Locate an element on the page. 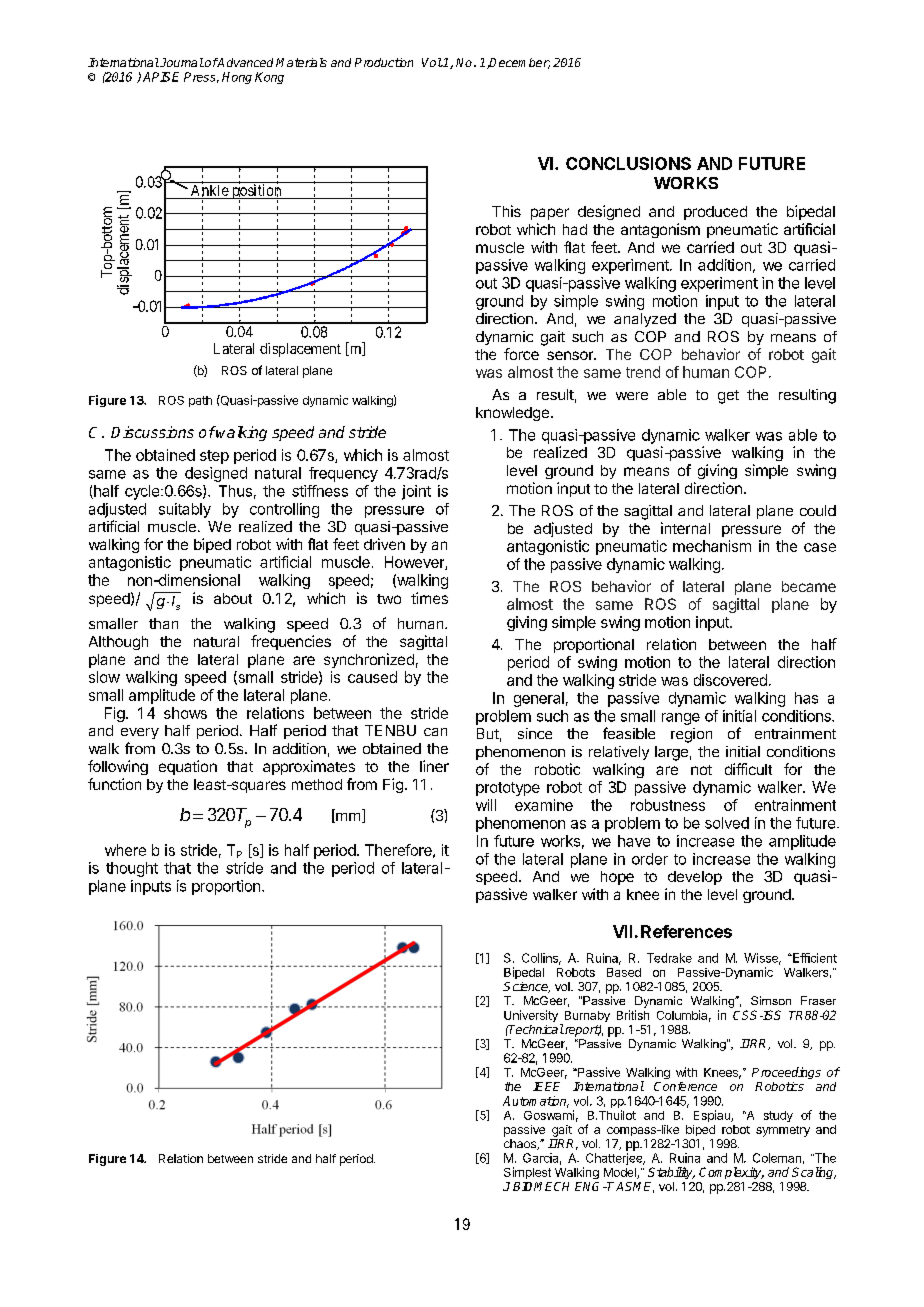  chaos is located at coordinates (521, 1144).
